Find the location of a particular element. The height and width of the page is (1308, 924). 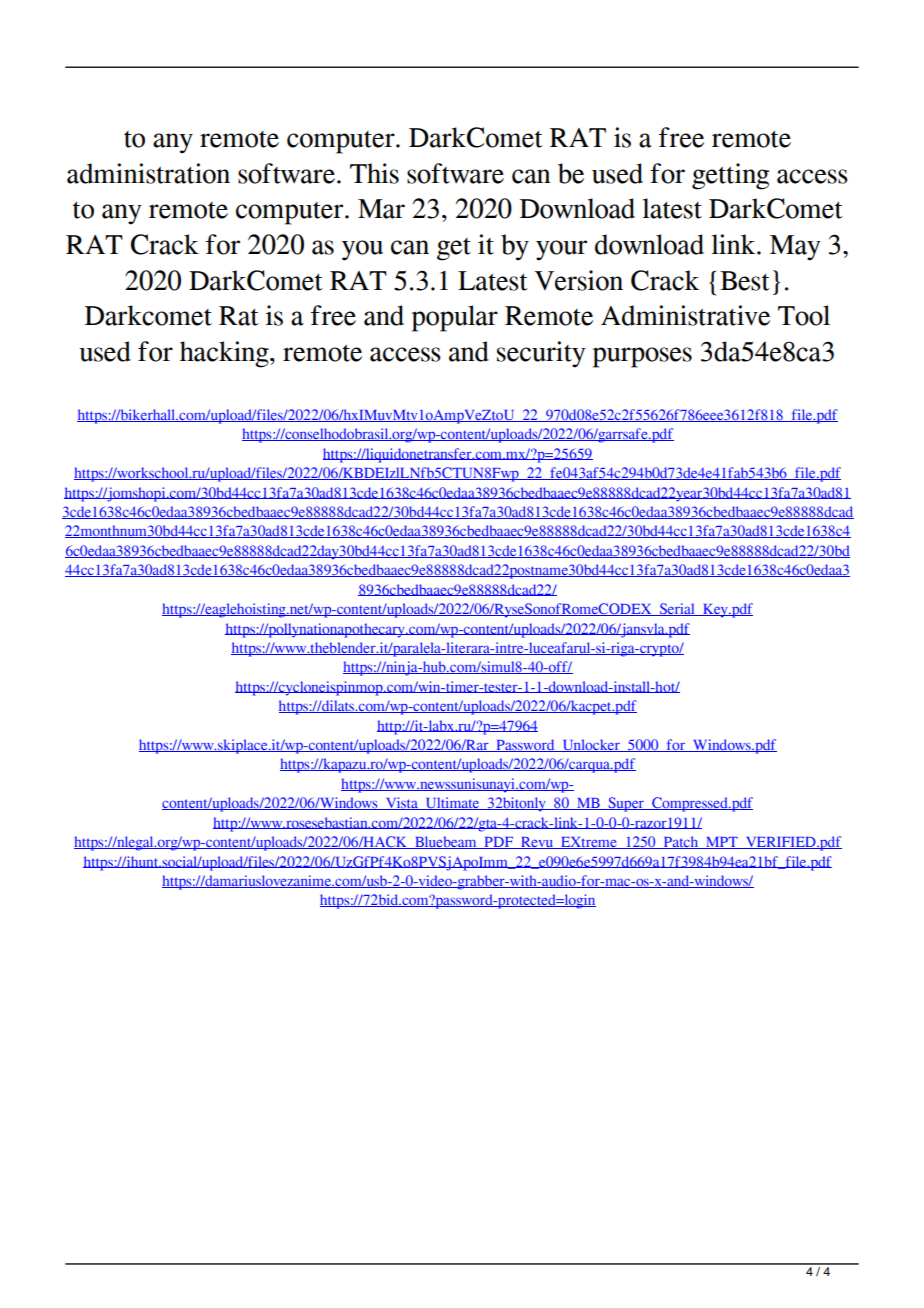

purposes is located at coordinates (642, 357).
